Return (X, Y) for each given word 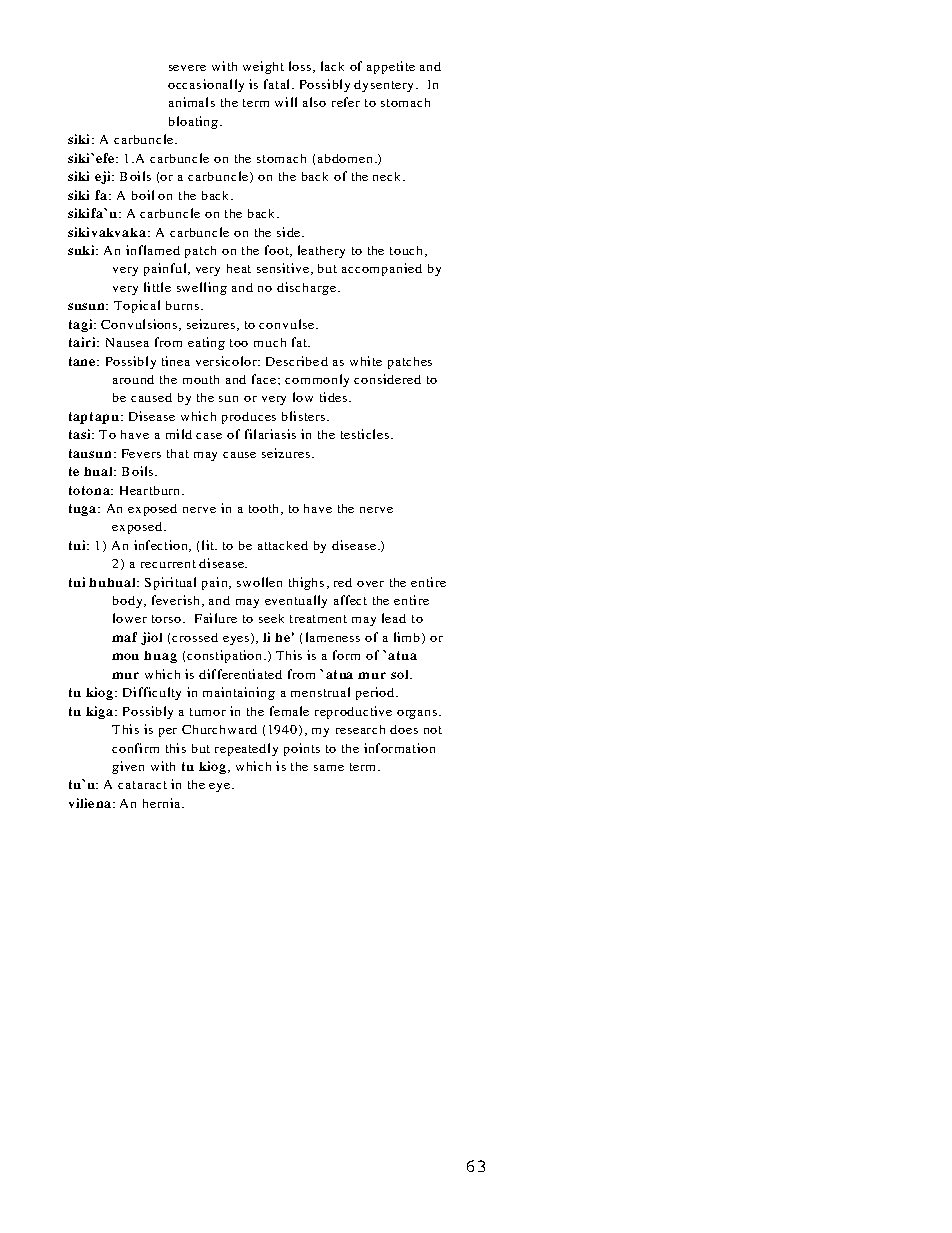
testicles (365, 434)
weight (263, 67)
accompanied (382, 269)
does (404, 729)
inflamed (153, 250)
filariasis (270, 434)
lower (130, 618)
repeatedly (246, 749)
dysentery (383, 86)
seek (271, 618)
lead (394, 618)
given (128, 767)
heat (239, 268)
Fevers (141, 453)
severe (187, 68)
